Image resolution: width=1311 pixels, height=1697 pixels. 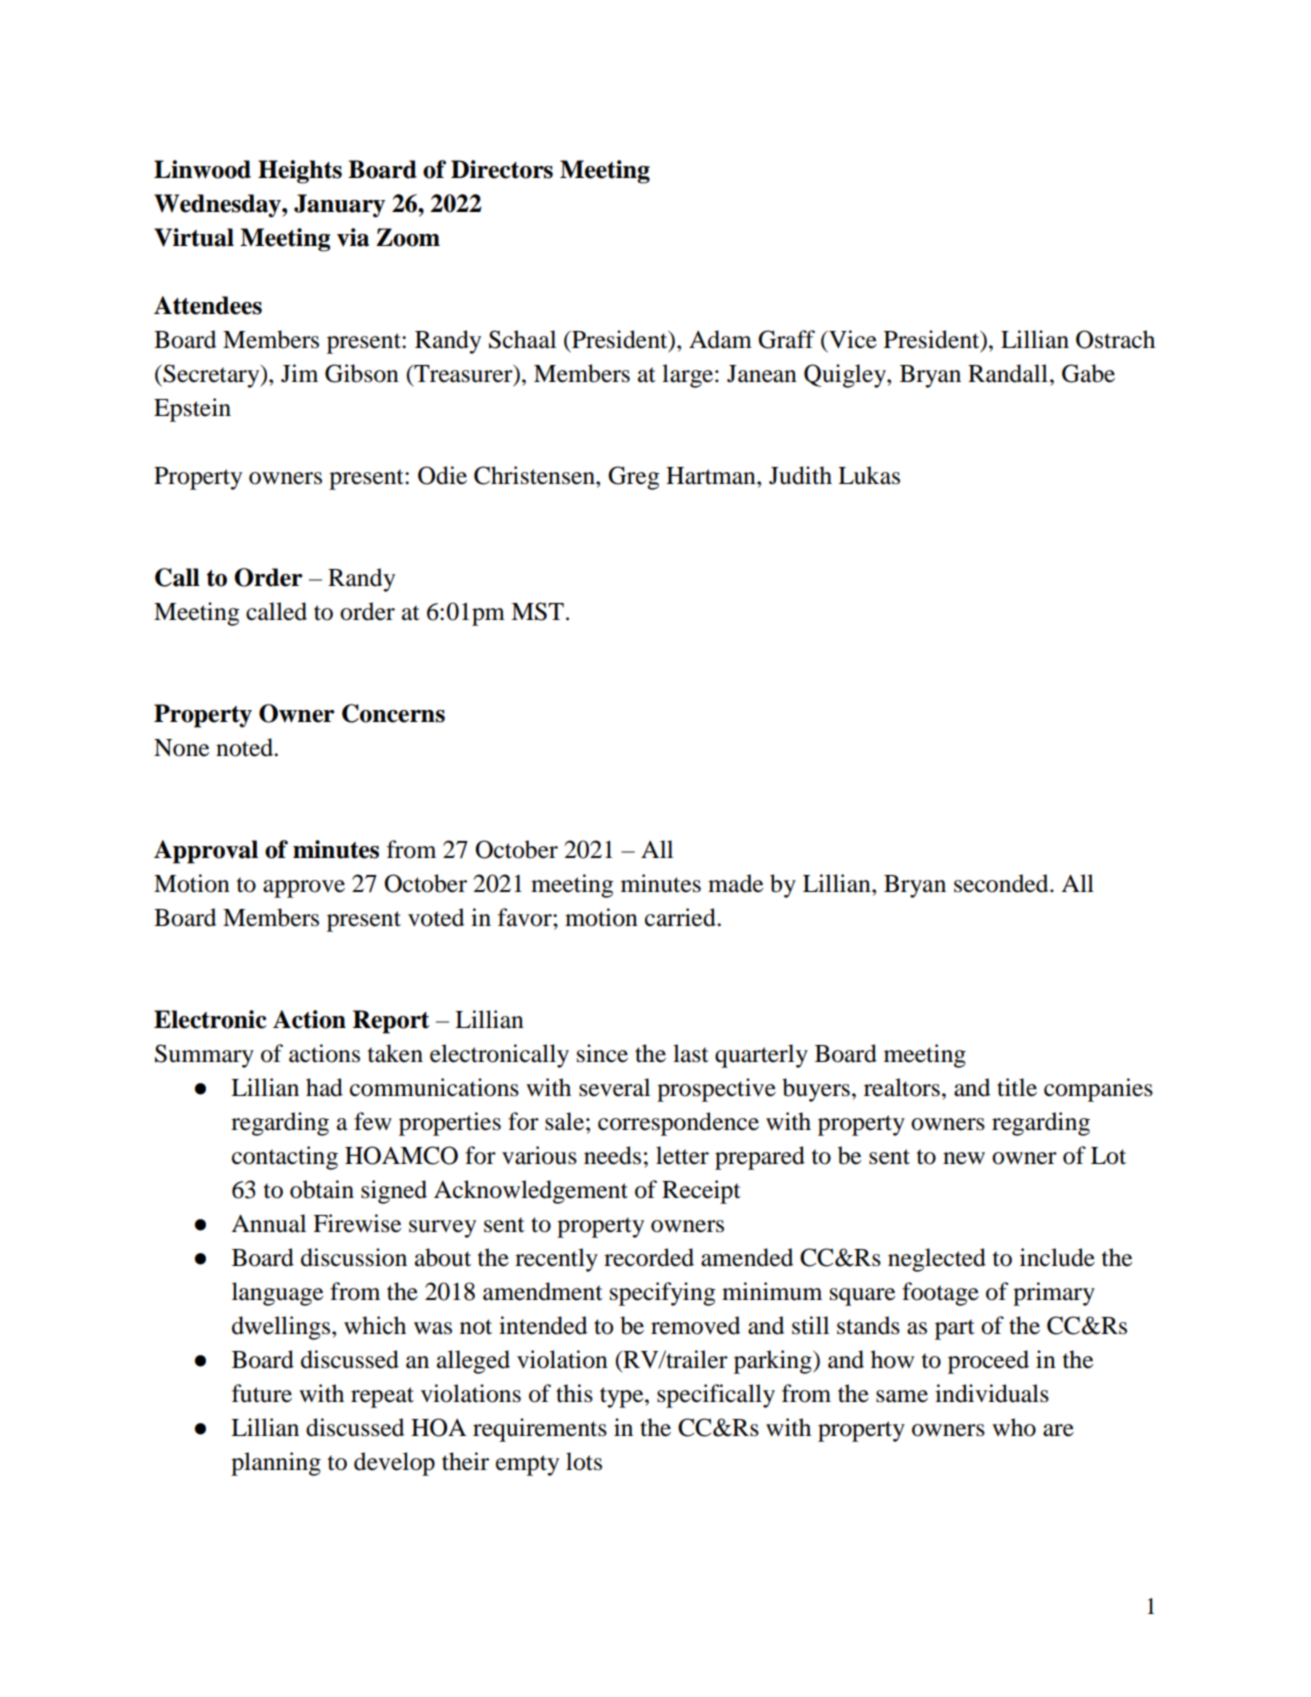 What do you see at coordinates (735, 883) in the screenshot?
I see `made` at bounding box center [735, 883].
